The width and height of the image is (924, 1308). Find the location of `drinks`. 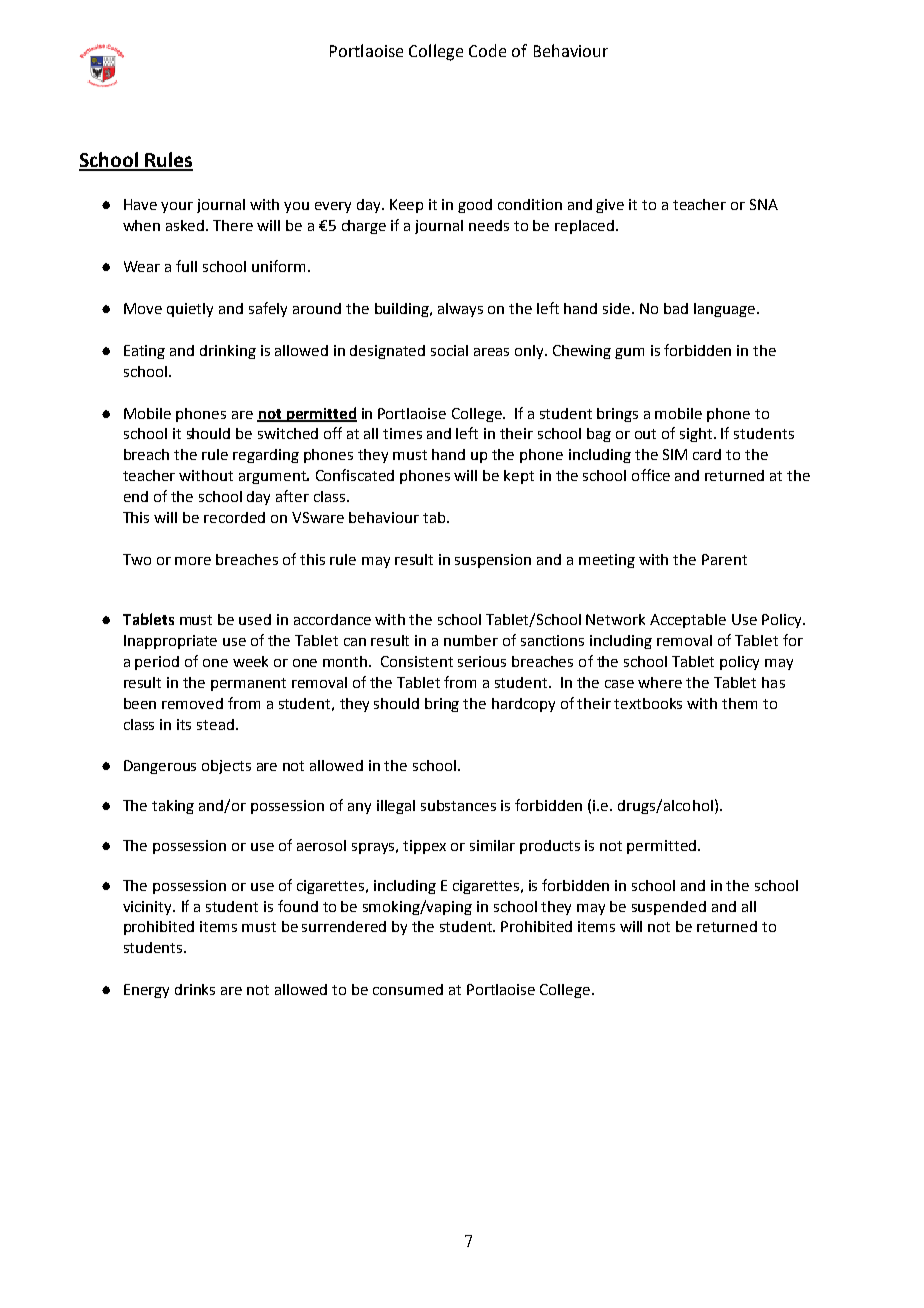

drinks is located at coordinates (195, 989).
